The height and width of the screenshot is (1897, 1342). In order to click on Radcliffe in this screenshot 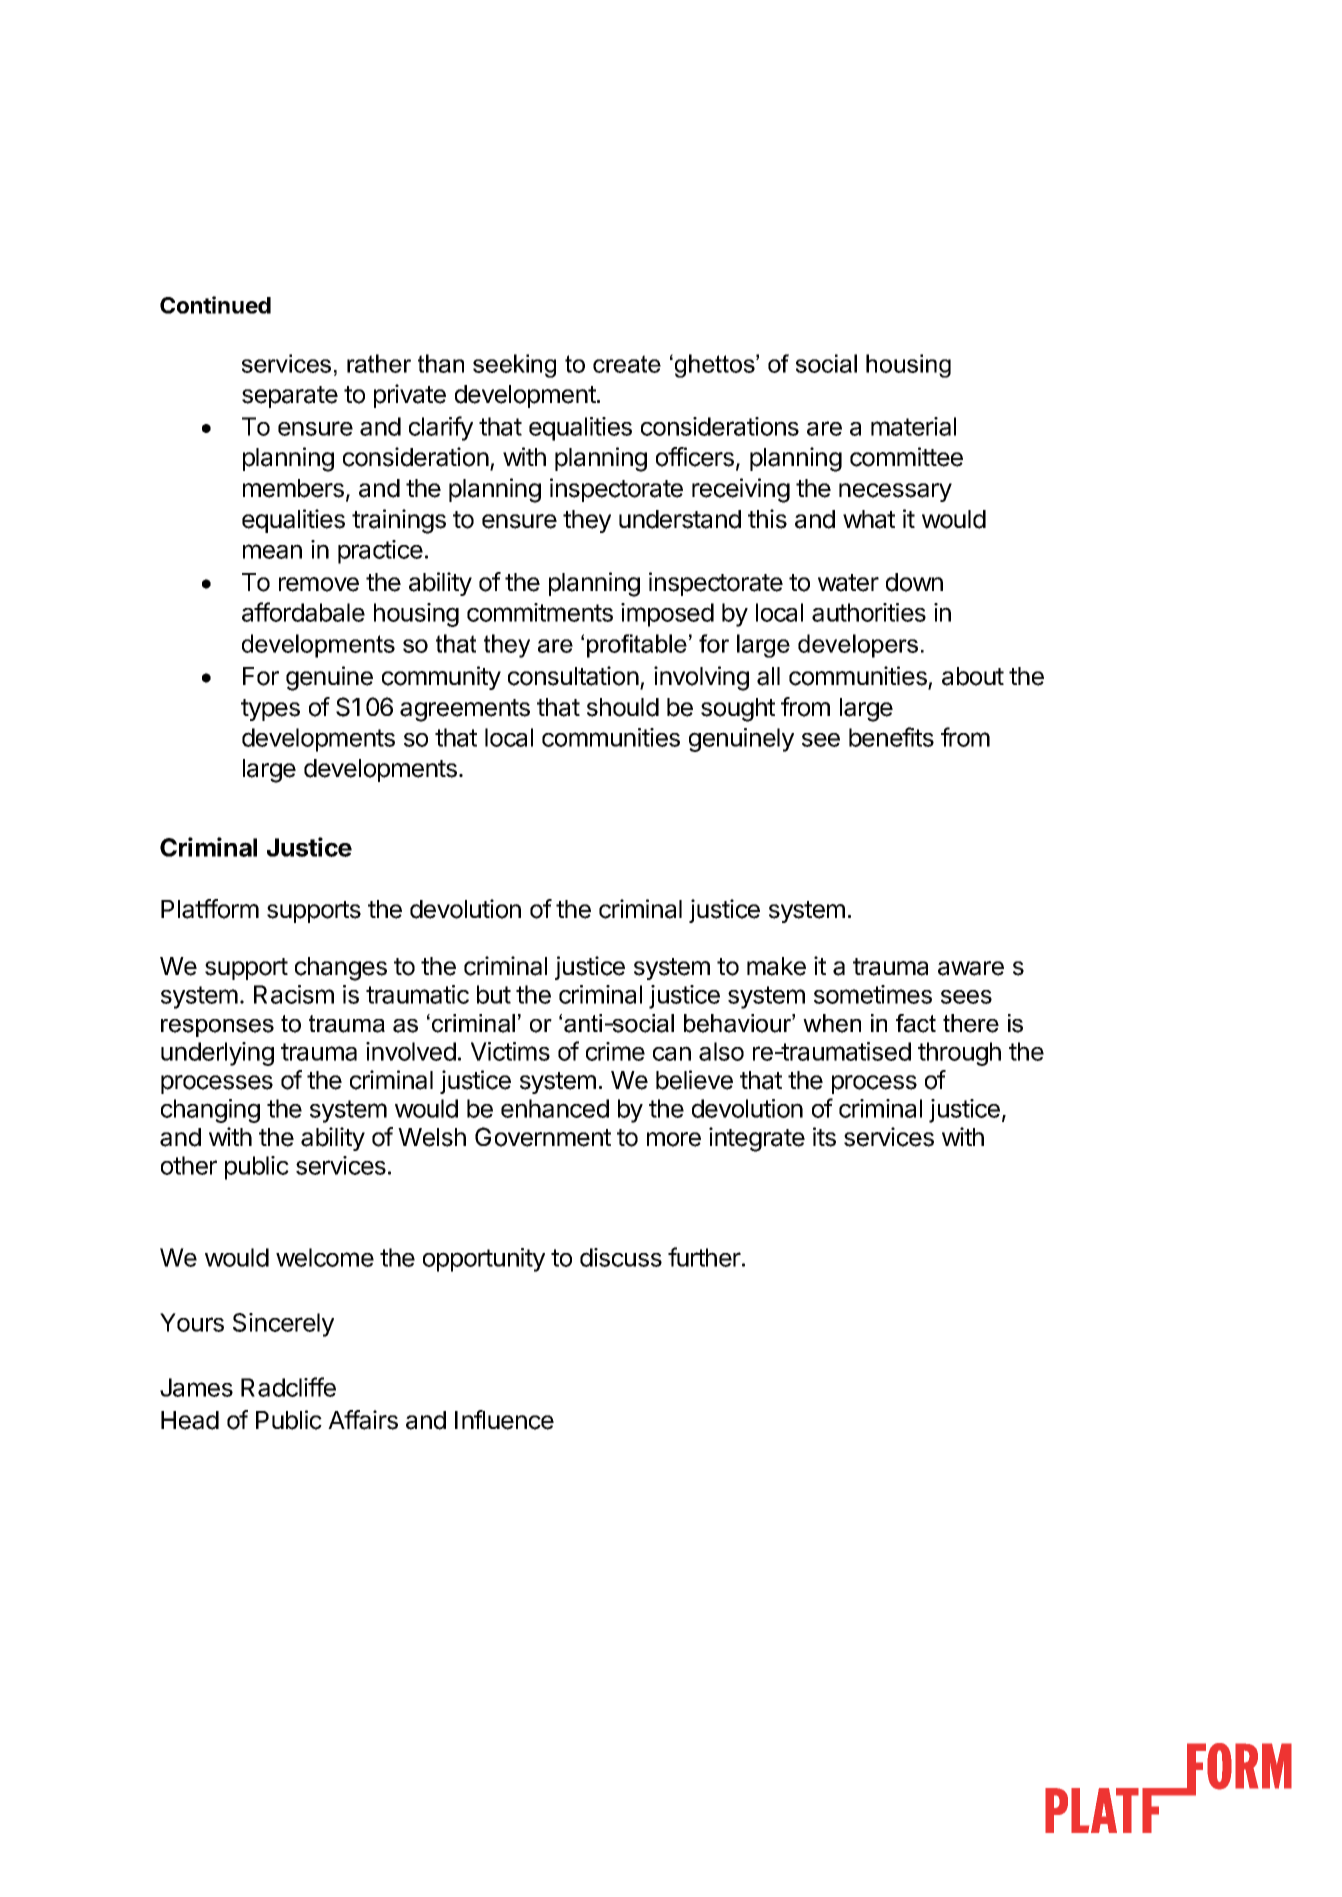, I will do `click(288, 1387)`.
